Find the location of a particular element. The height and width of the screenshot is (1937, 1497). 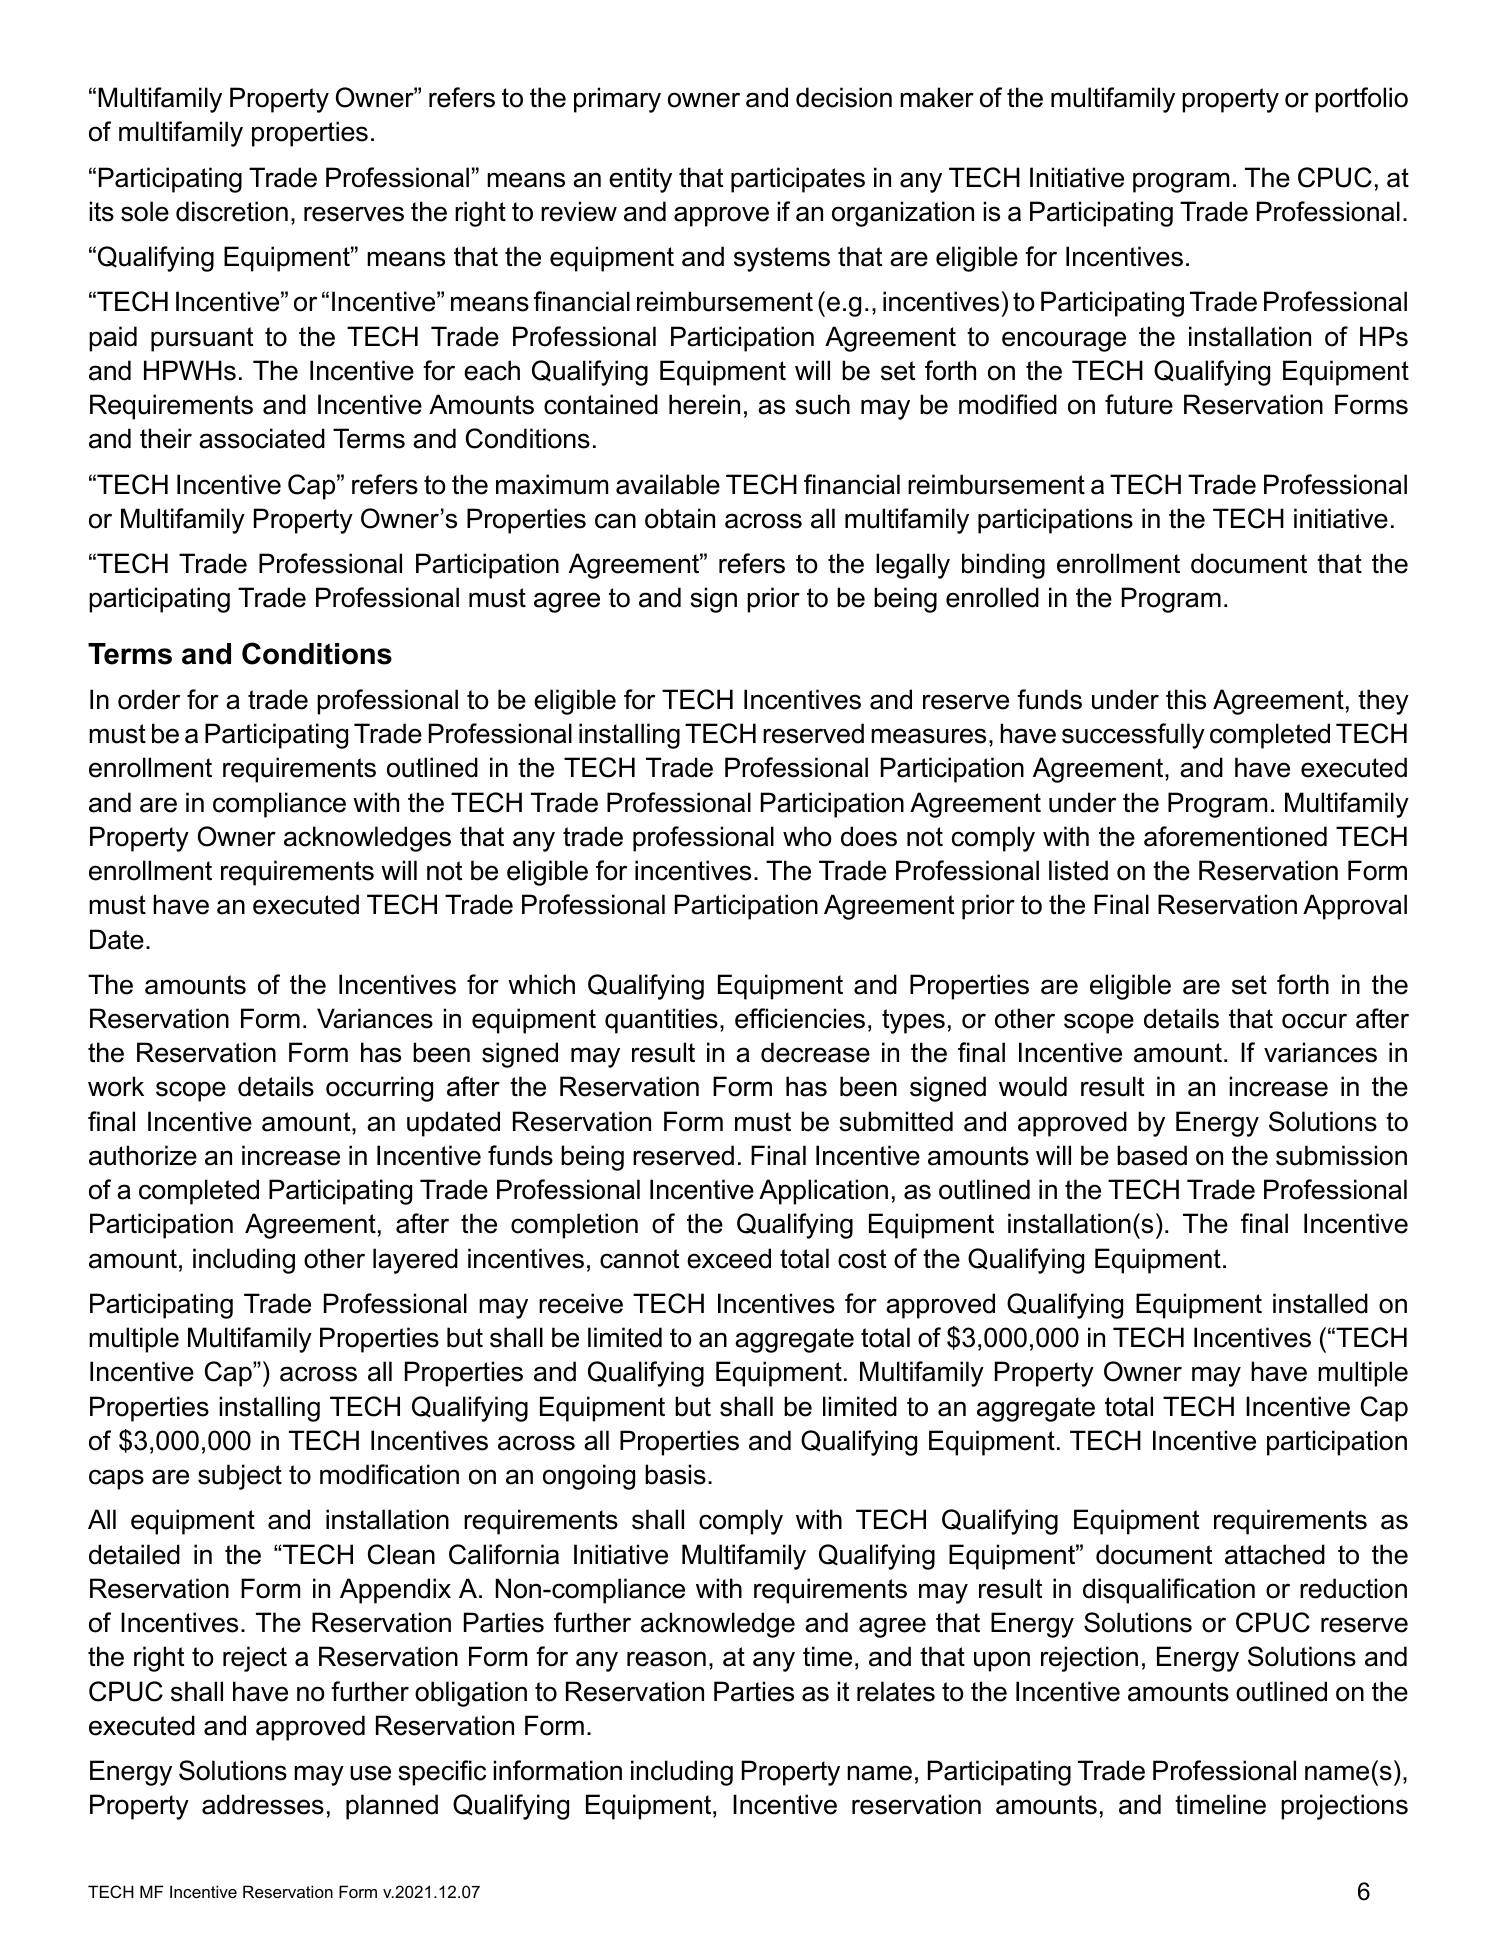

aforementioned is located at coordinates (1235, 836).
